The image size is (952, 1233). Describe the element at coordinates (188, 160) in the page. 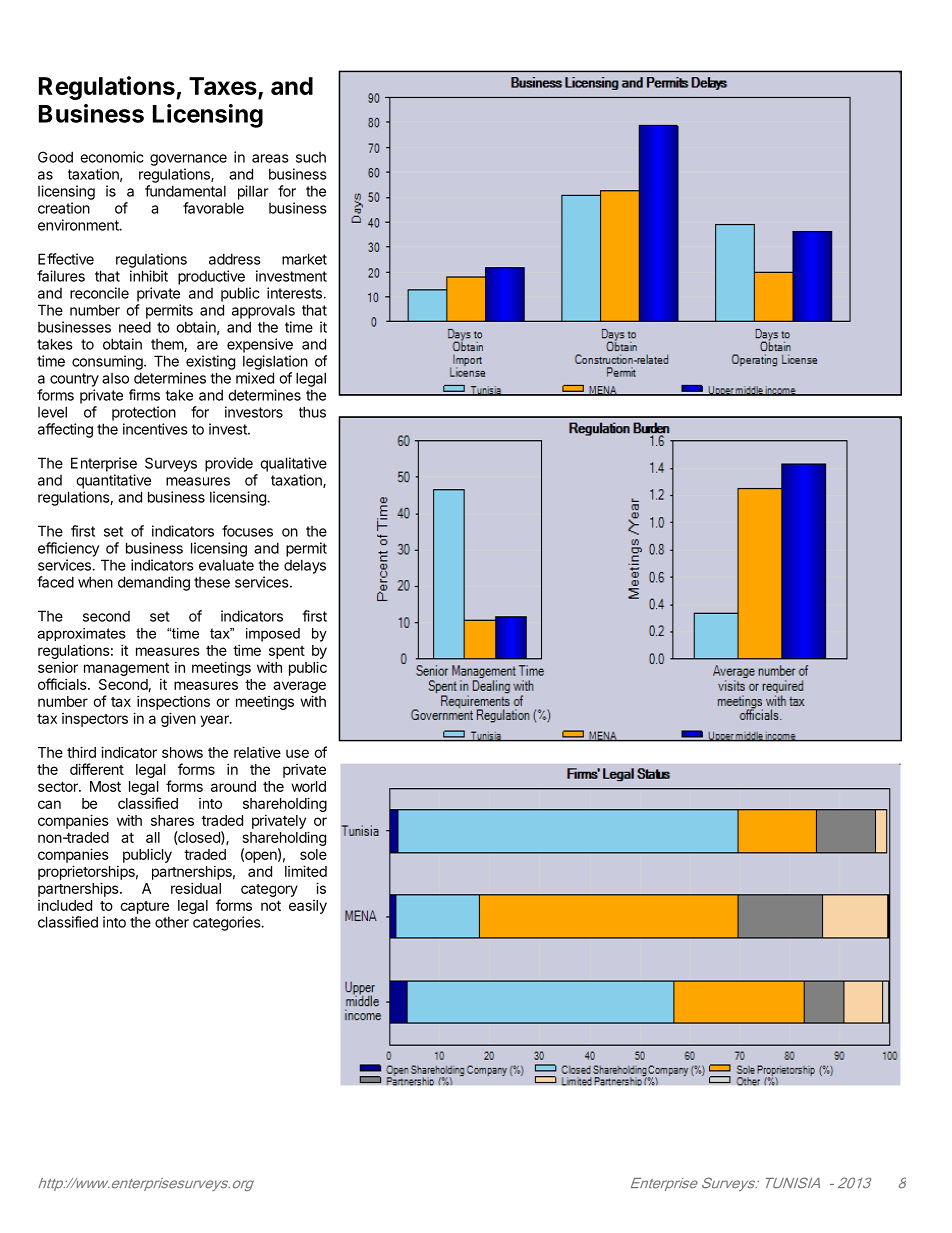

I see `governance` at that location.
